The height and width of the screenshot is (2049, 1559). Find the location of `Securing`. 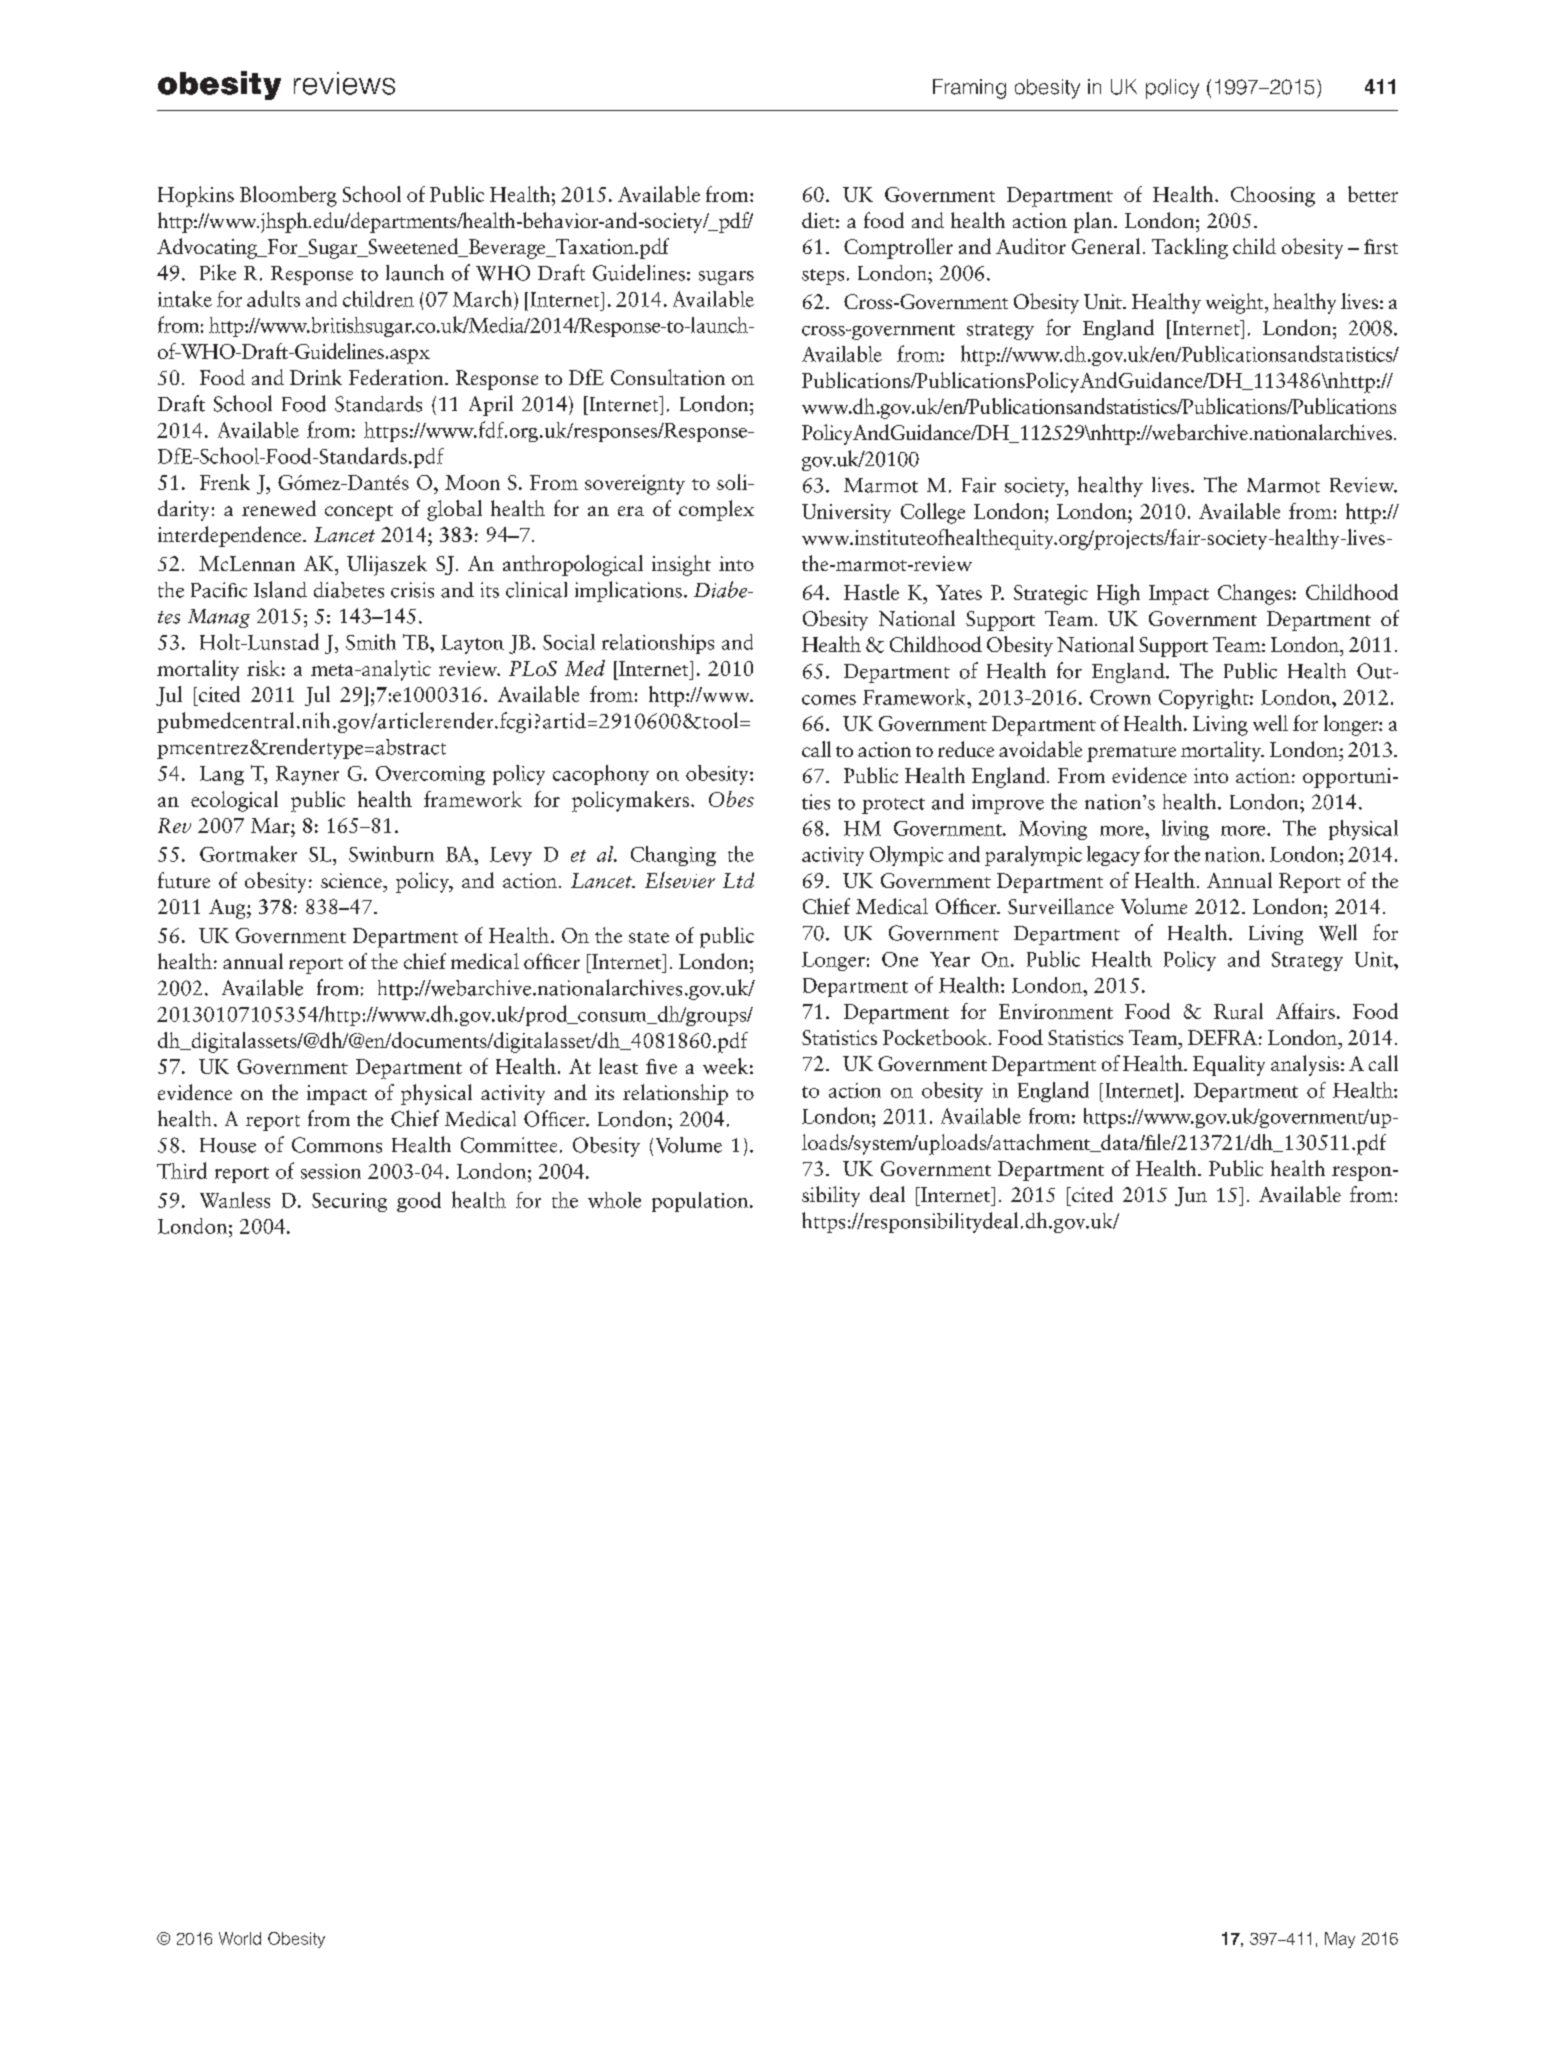

Securing is located at coordinates (349, 1202).
